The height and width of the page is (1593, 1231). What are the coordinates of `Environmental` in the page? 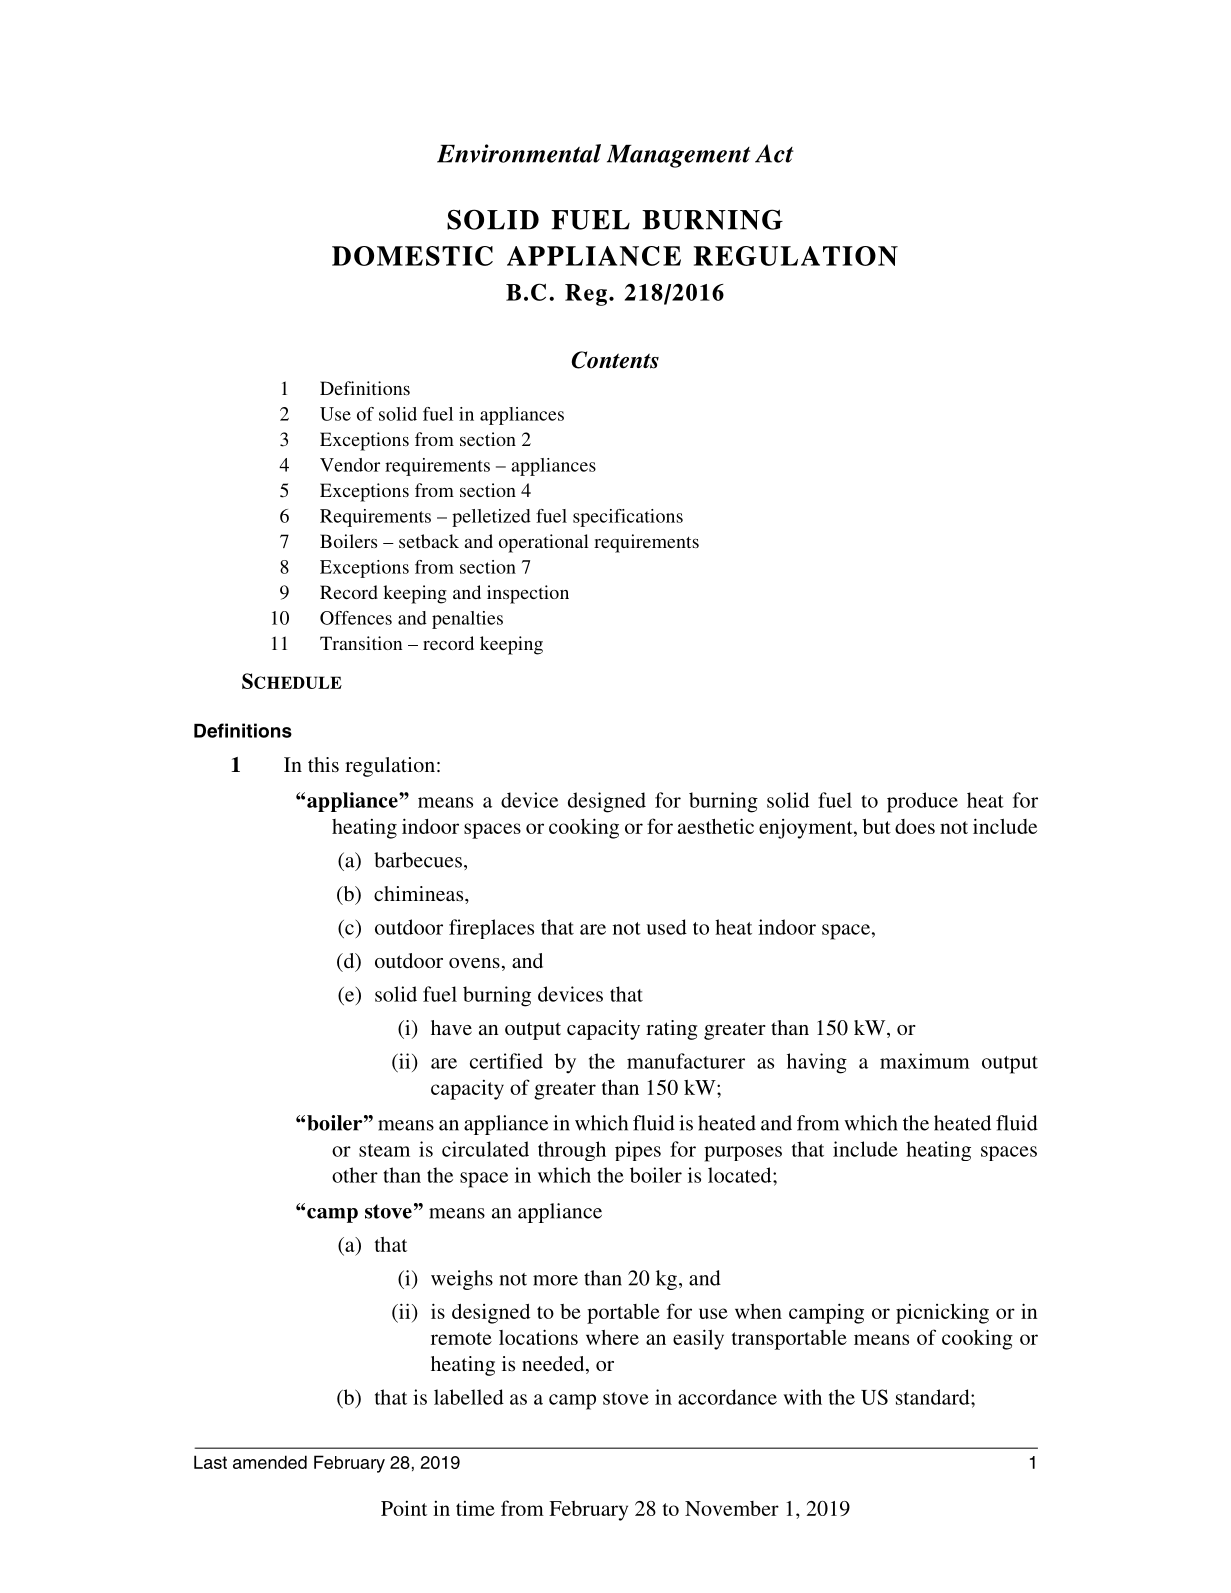 It's located at (519, 153).
